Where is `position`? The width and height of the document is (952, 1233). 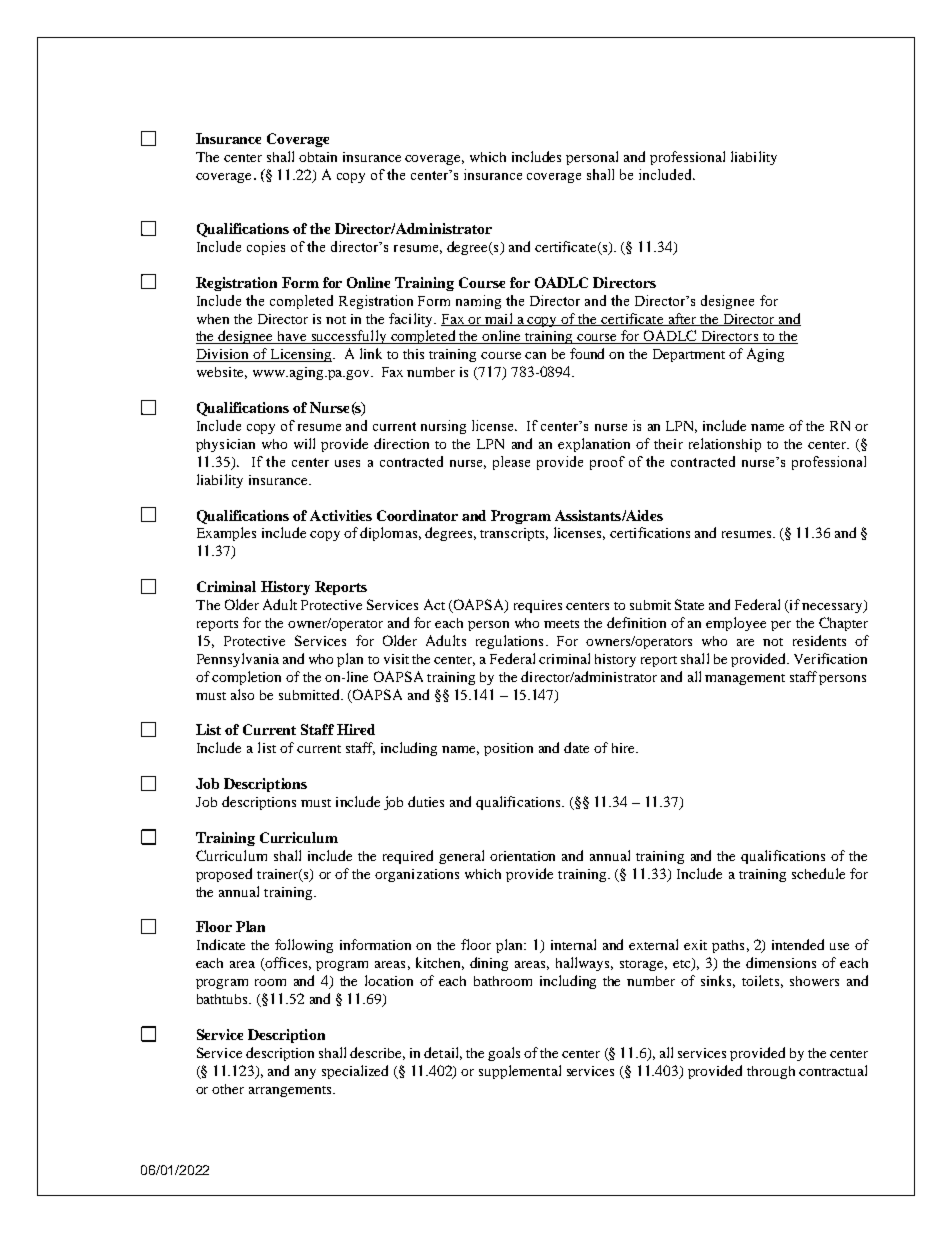
position is located at coordinates (508, 749).
